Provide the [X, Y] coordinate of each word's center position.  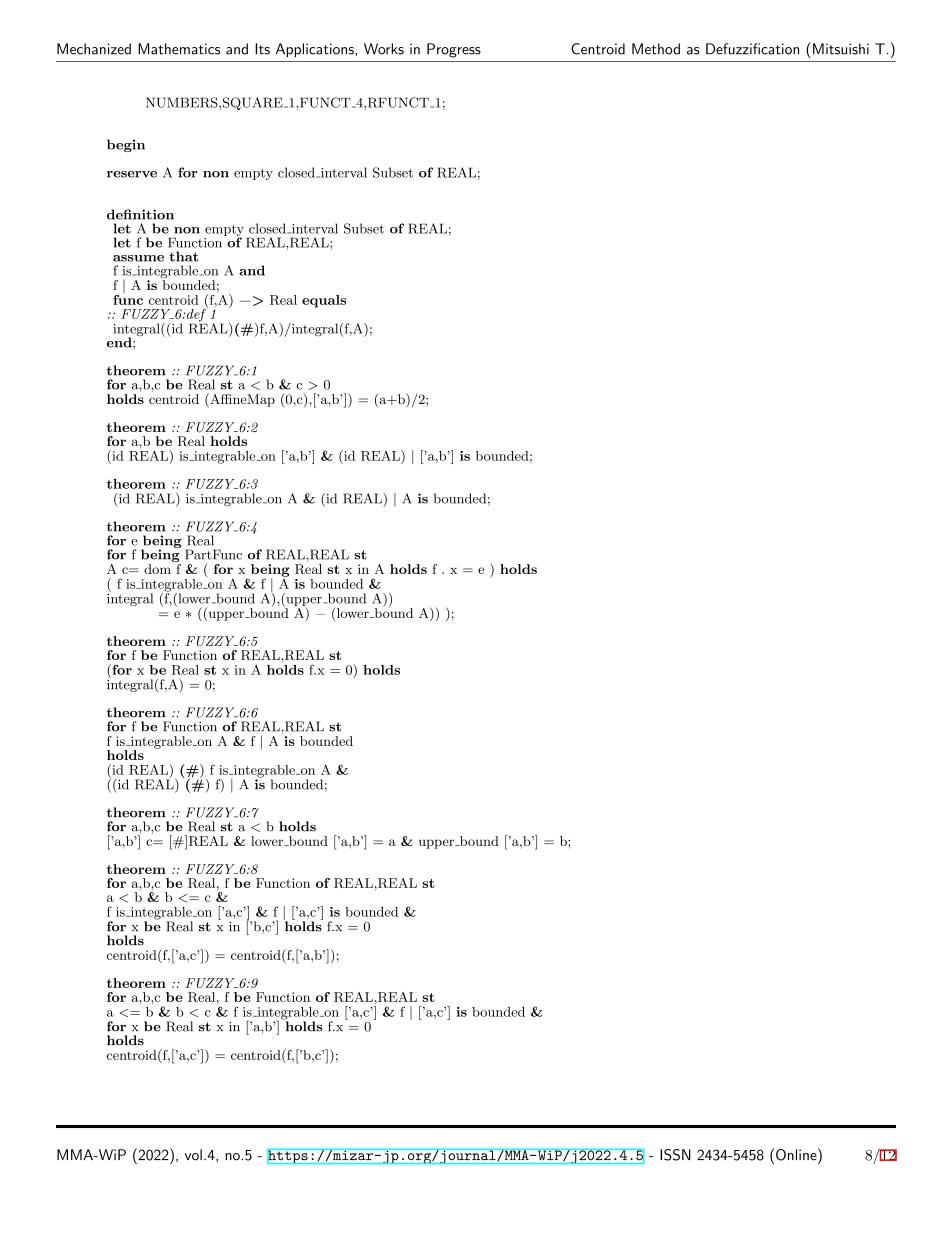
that [183, 256]
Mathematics [179, 49]
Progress [454, 50]
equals [324, 301]
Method [656, 49]
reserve [132, 174]
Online [797, 1154]
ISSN [675, 1155]
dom [157, 569]
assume [138, 258]
